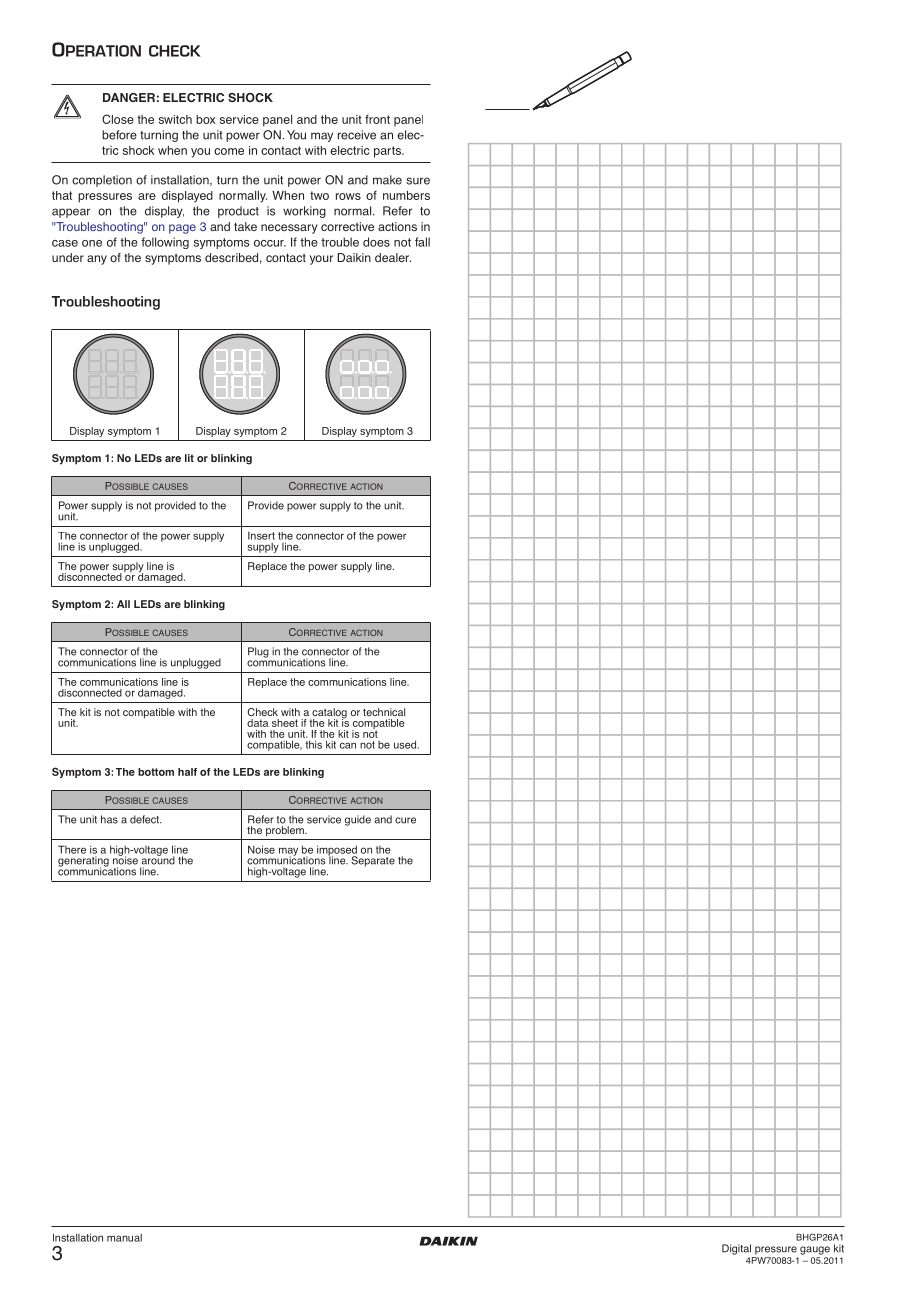 Image resolution: width=924 pixels, height=1308 pixels. I want to click on cure, so click(405, 820).
